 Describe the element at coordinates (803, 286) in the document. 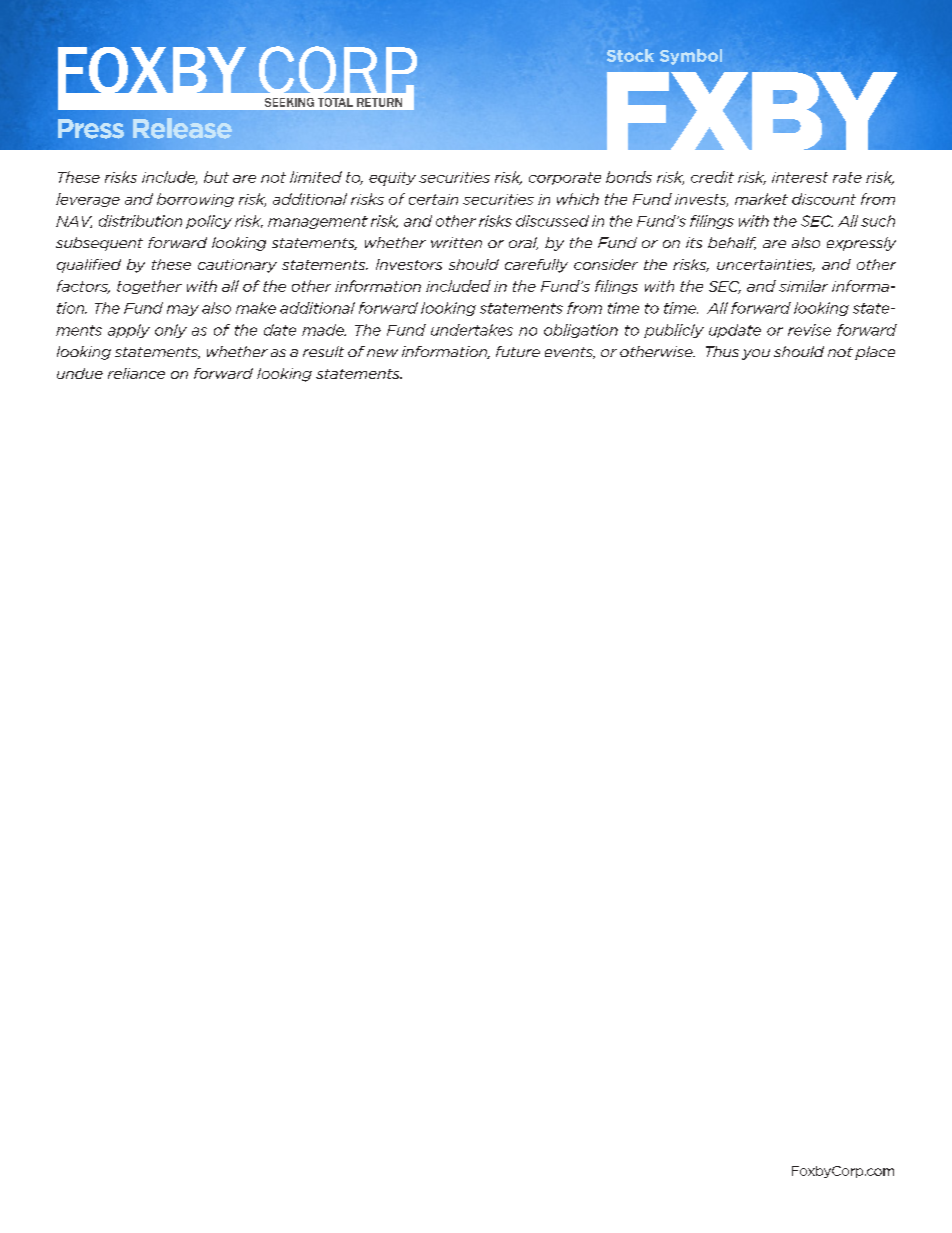

I see `similar` at that location.
